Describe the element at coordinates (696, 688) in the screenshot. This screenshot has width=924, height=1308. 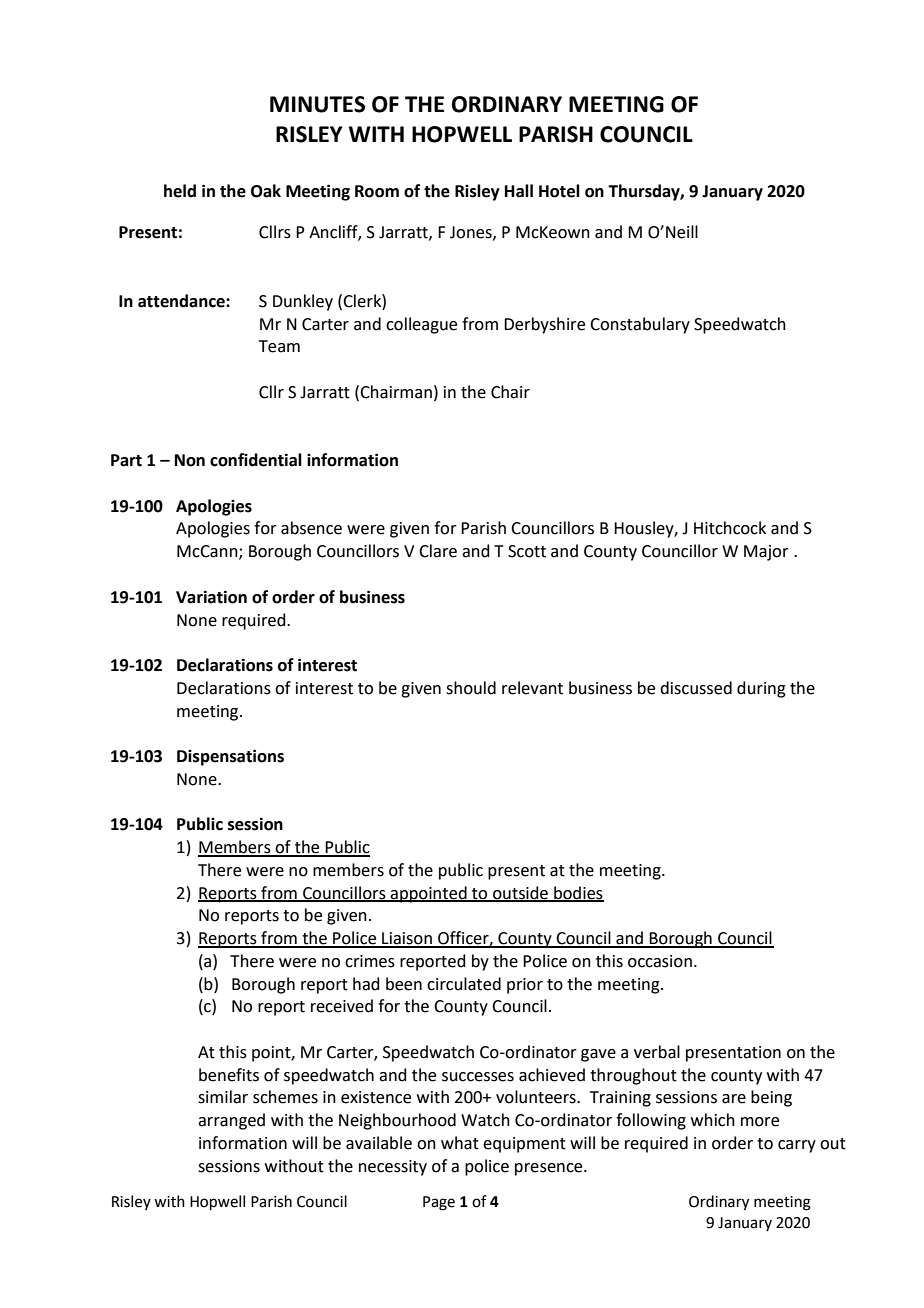
I see `discussed` at that location.
